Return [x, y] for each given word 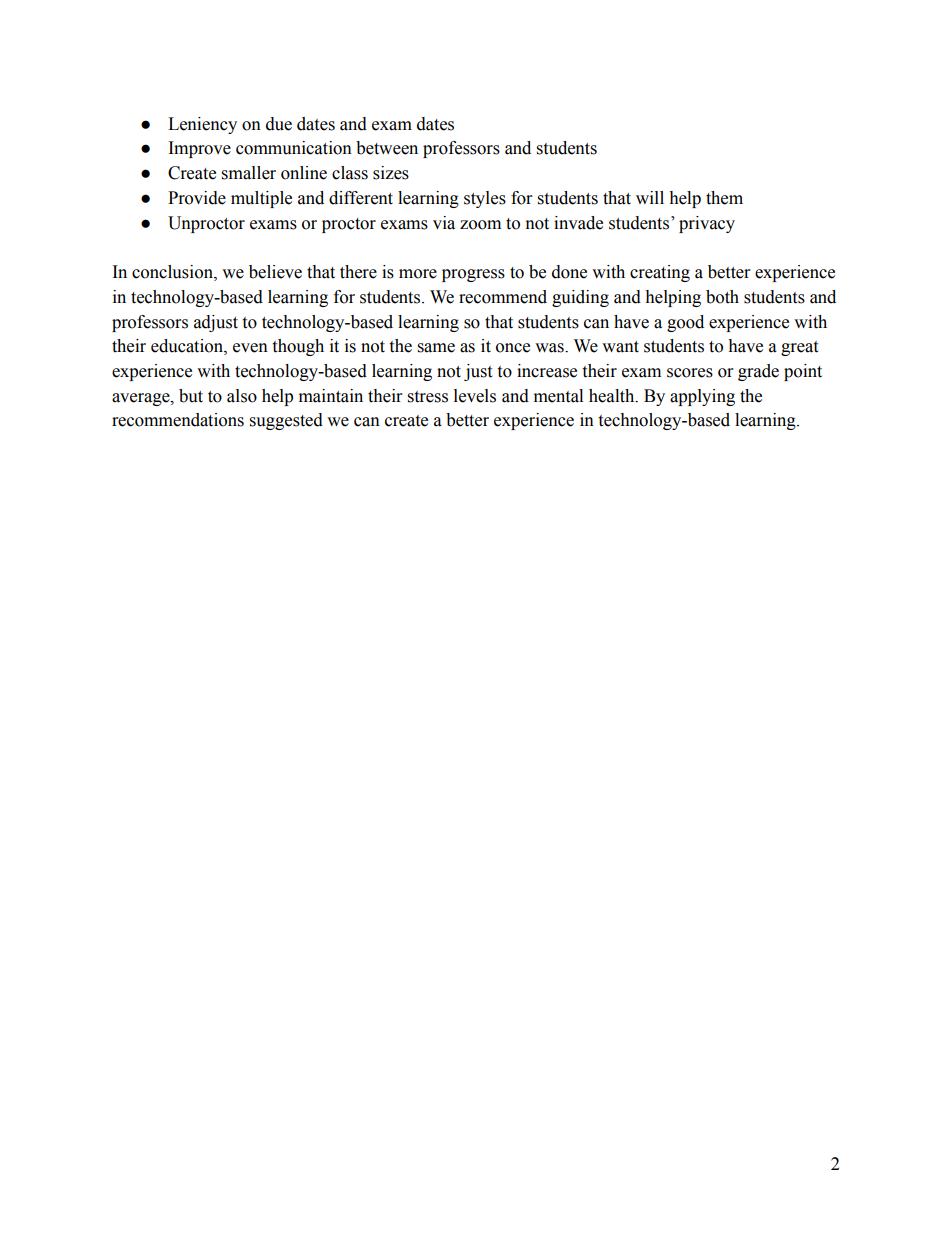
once [513, 348]
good [685, 323]
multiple [261, 199]
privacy [707, 224]
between [387, 148]
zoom [480, 225]
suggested [286, 421]
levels [475, 396]
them [724, 198]
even [250, 348]
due [279, 124]
